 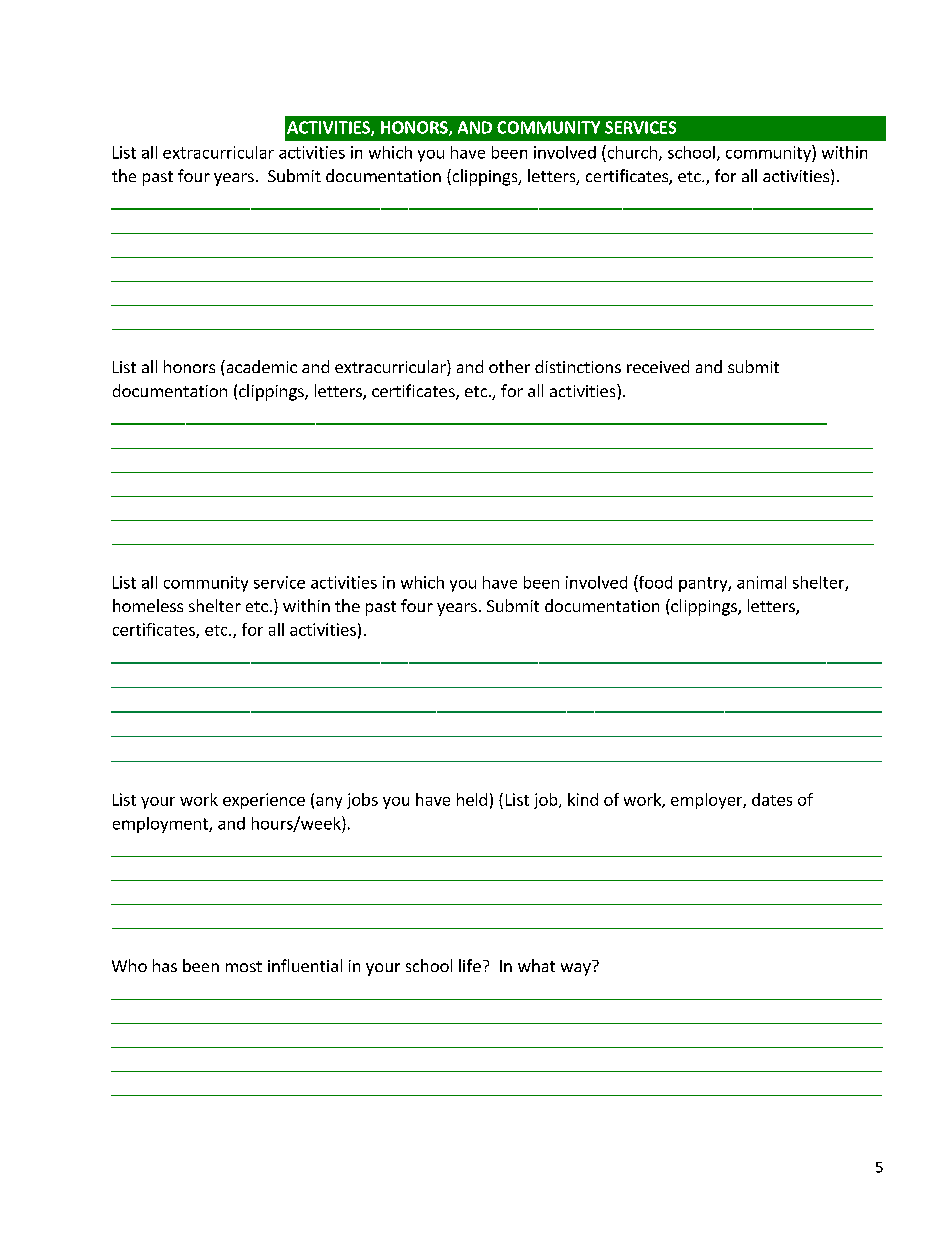 What do you see at coordinates (576, 969) in the page?
I see `way` at bounding box center [576, 969].
